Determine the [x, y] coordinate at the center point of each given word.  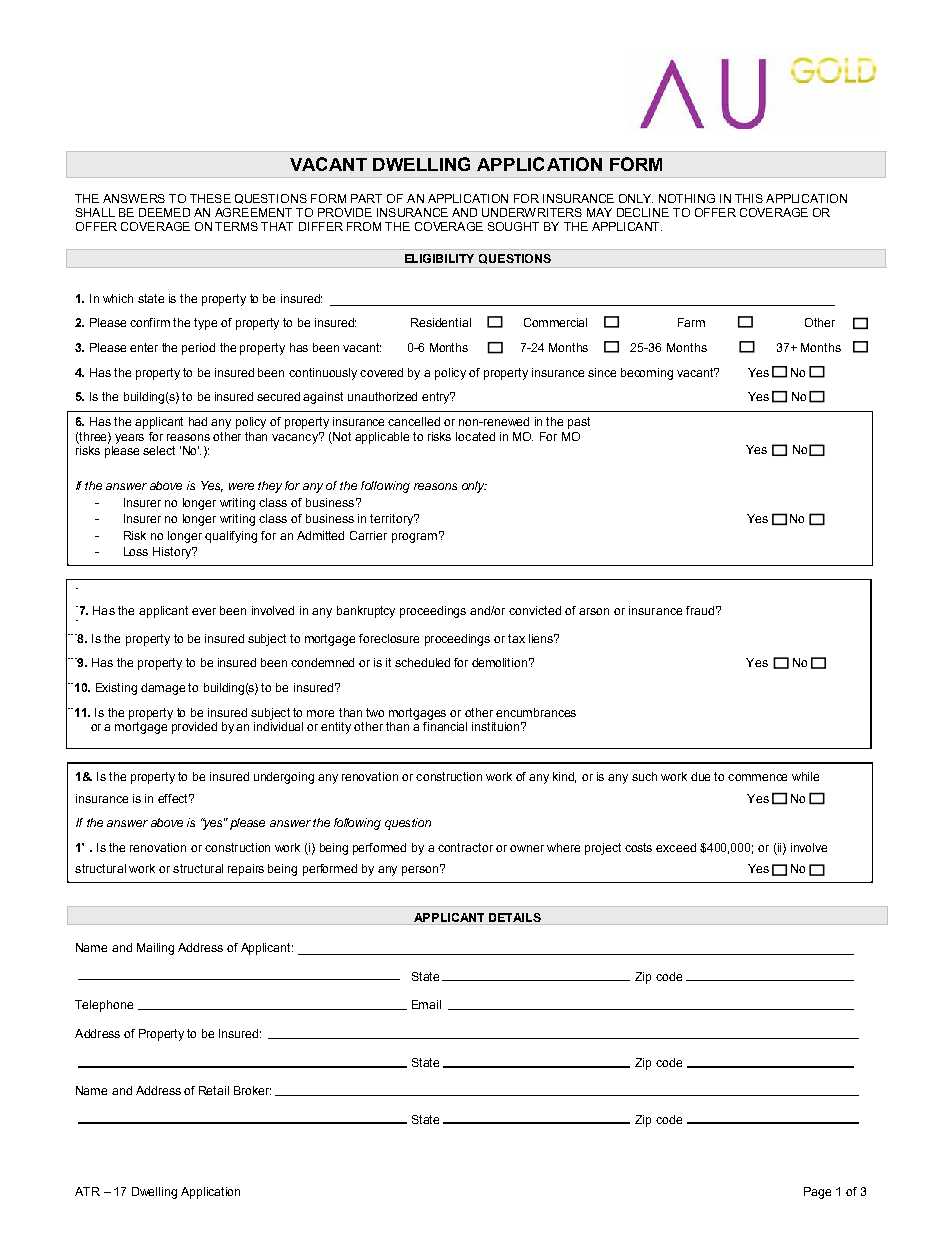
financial [445, 725]
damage [163, 689]
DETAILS [515, 917]
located [475, 436]
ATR [87, 1191]
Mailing [155, 949]
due [700, 776]
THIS [749, 198]
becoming [647, 374]
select [159, 450]
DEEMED [164, 212]
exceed [676, 847]
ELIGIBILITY [439, 258]
